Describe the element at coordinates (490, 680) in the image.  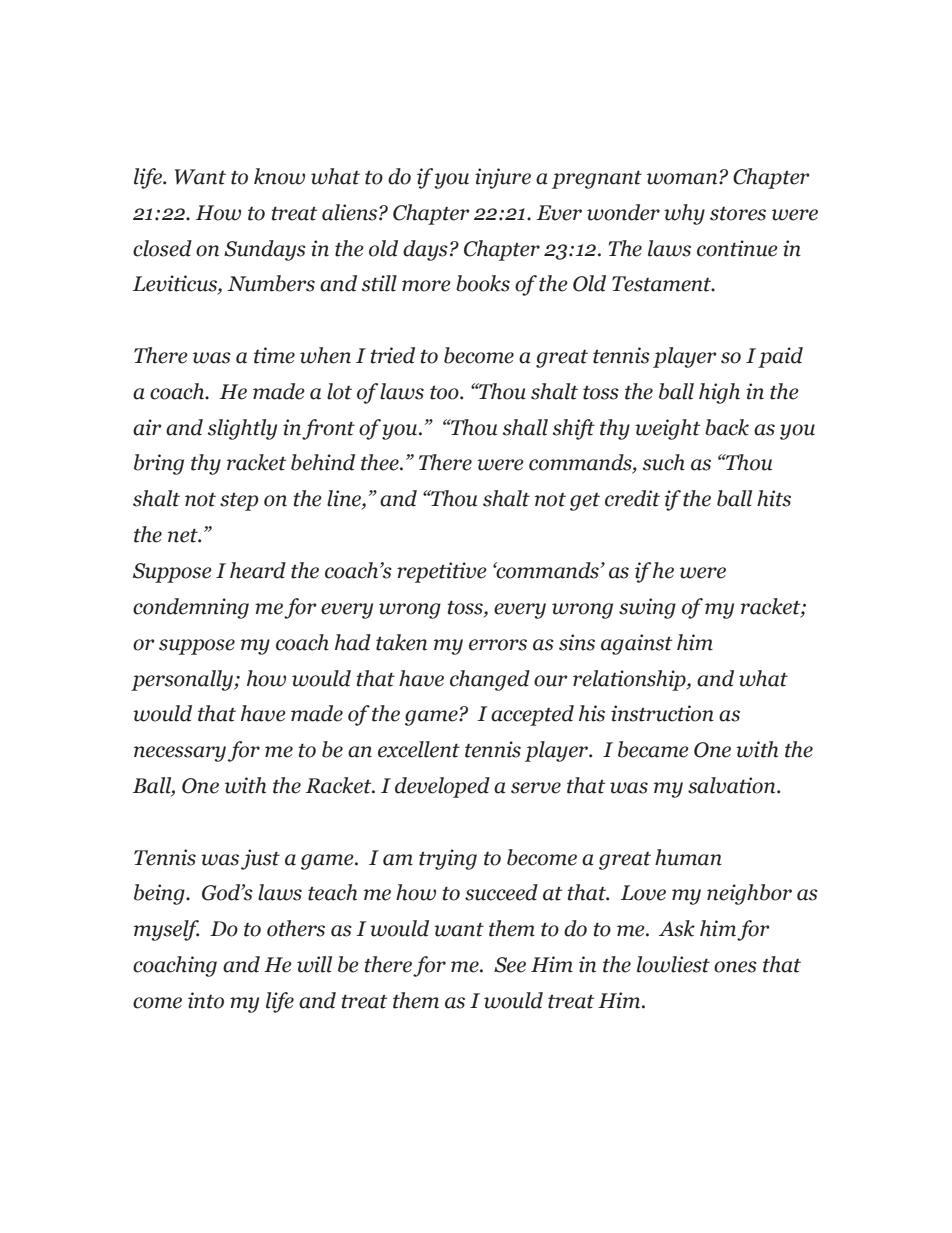
I see `changed` at that location.
